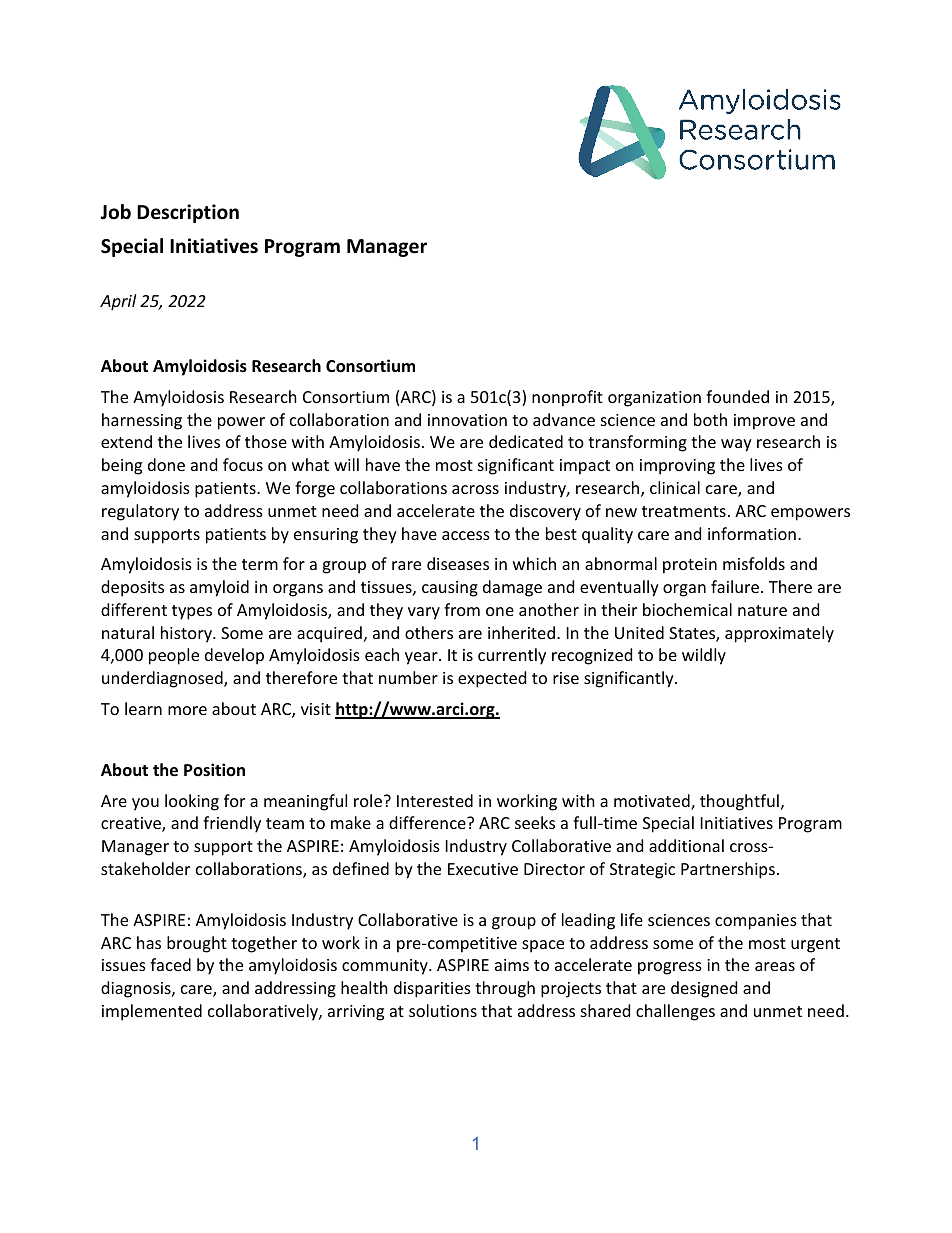 This image has width=952, height=1233. I want to click on founded, so click(737, 396).
